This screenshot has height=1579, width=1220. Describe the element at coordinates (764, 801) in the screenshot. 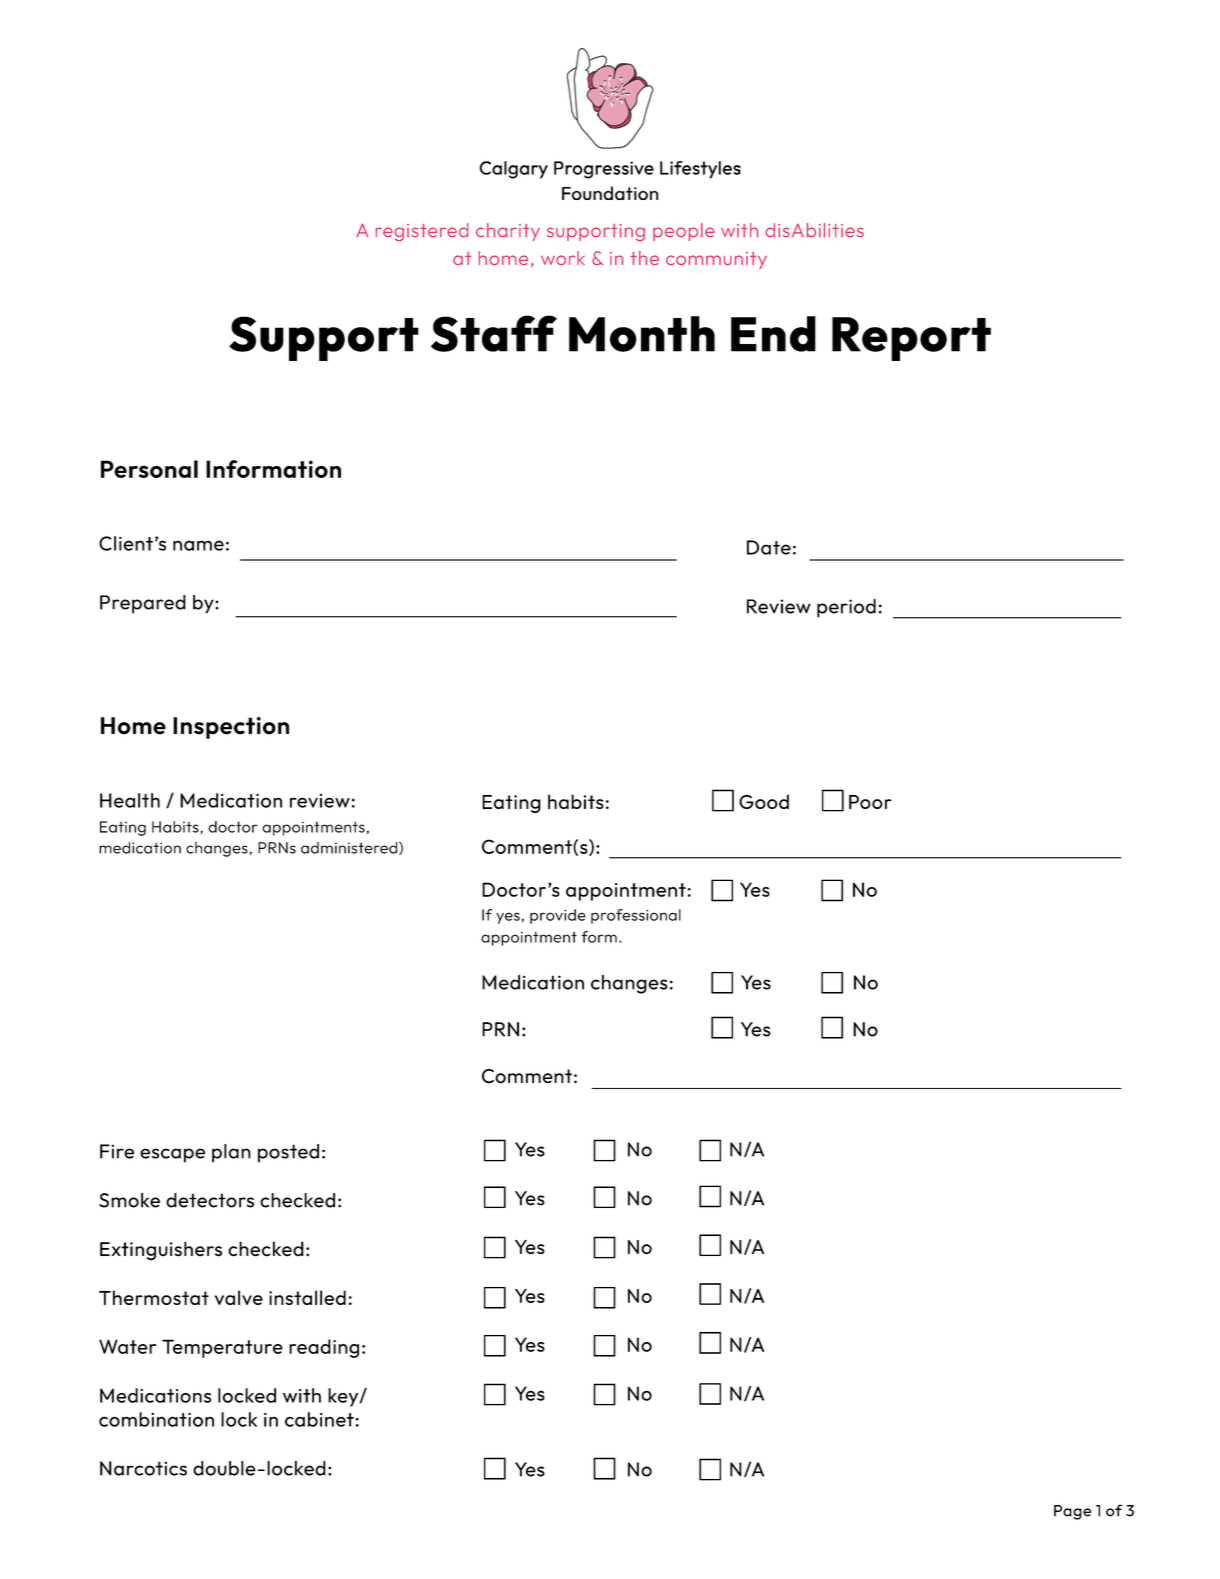

I see `Good` at that location.
